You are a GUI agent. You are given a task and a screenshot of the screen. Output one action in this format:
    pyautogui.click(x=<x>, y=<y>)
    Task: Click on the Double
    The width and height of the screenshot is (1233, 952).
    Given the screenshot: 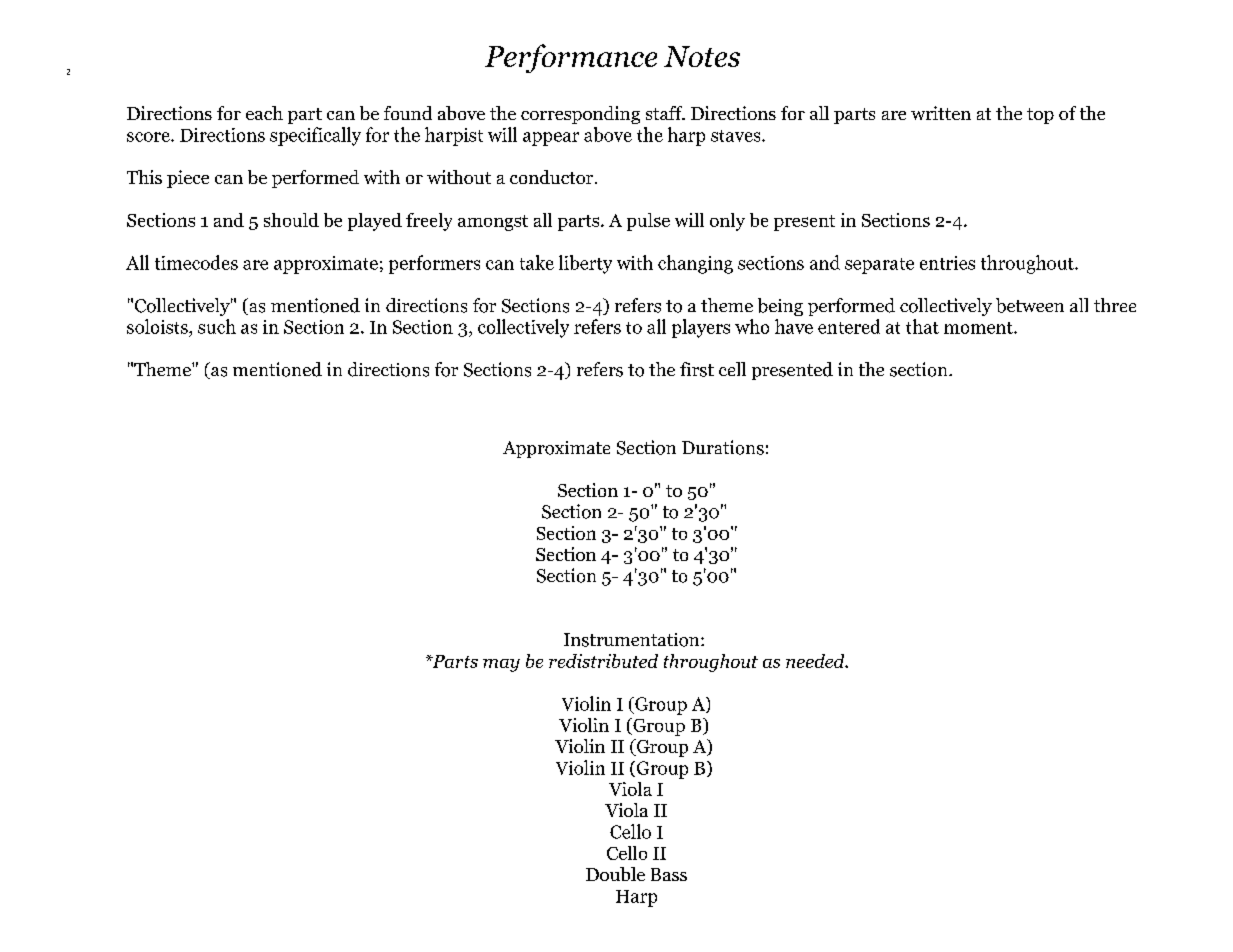 What is the action you would take?
    pyautogui.click(x=615, y=874)
